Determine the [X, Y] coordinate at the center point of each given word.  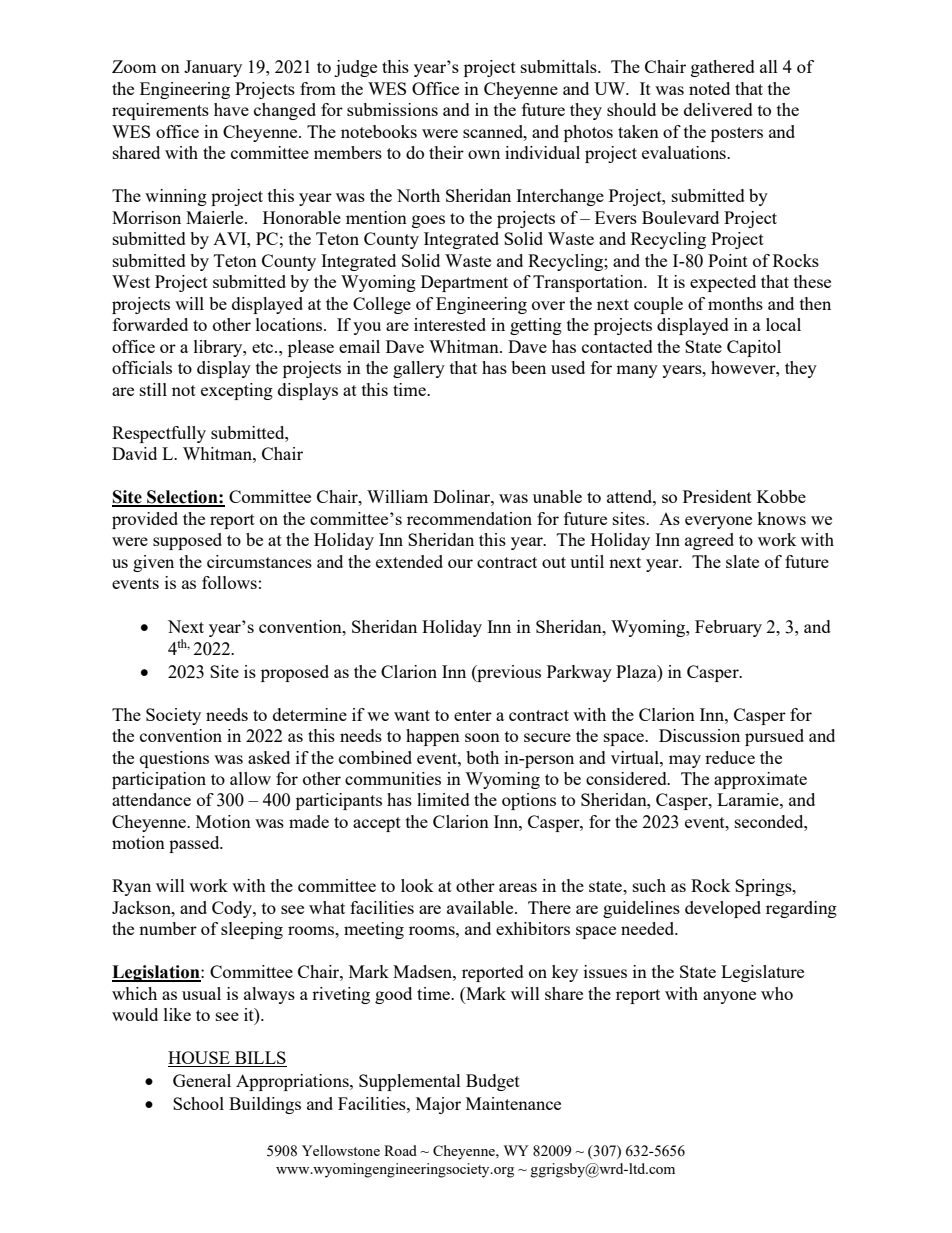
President [717, 496]
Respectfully [159, 434]
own [484, 154]
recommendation [469, 518]
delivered [718, 109]
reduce [730, 757]
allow [250, 778]
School [198, 1103]
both [482, 757]
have [231, 109]
